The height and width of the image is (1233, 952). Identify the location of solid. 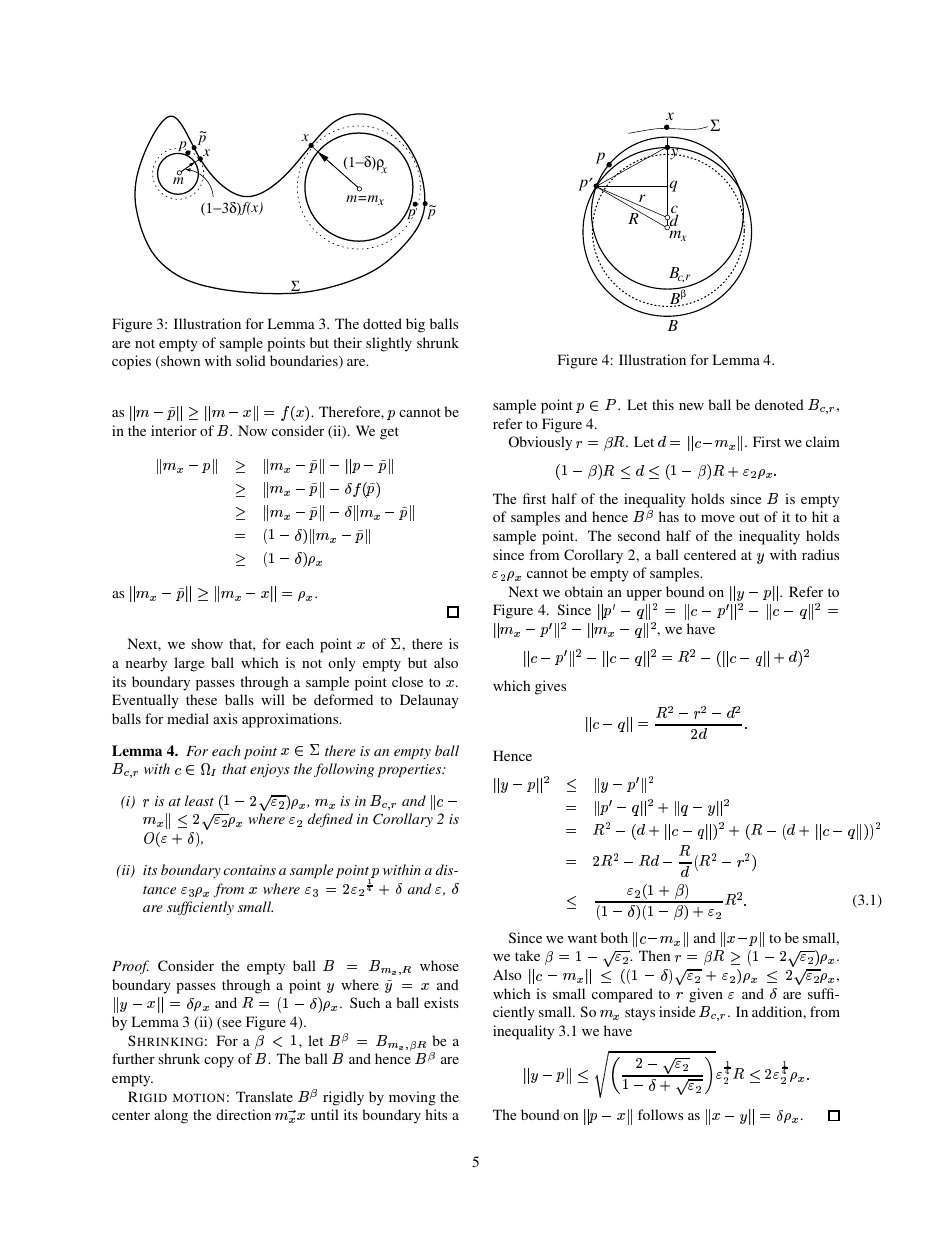
(251, 360).
